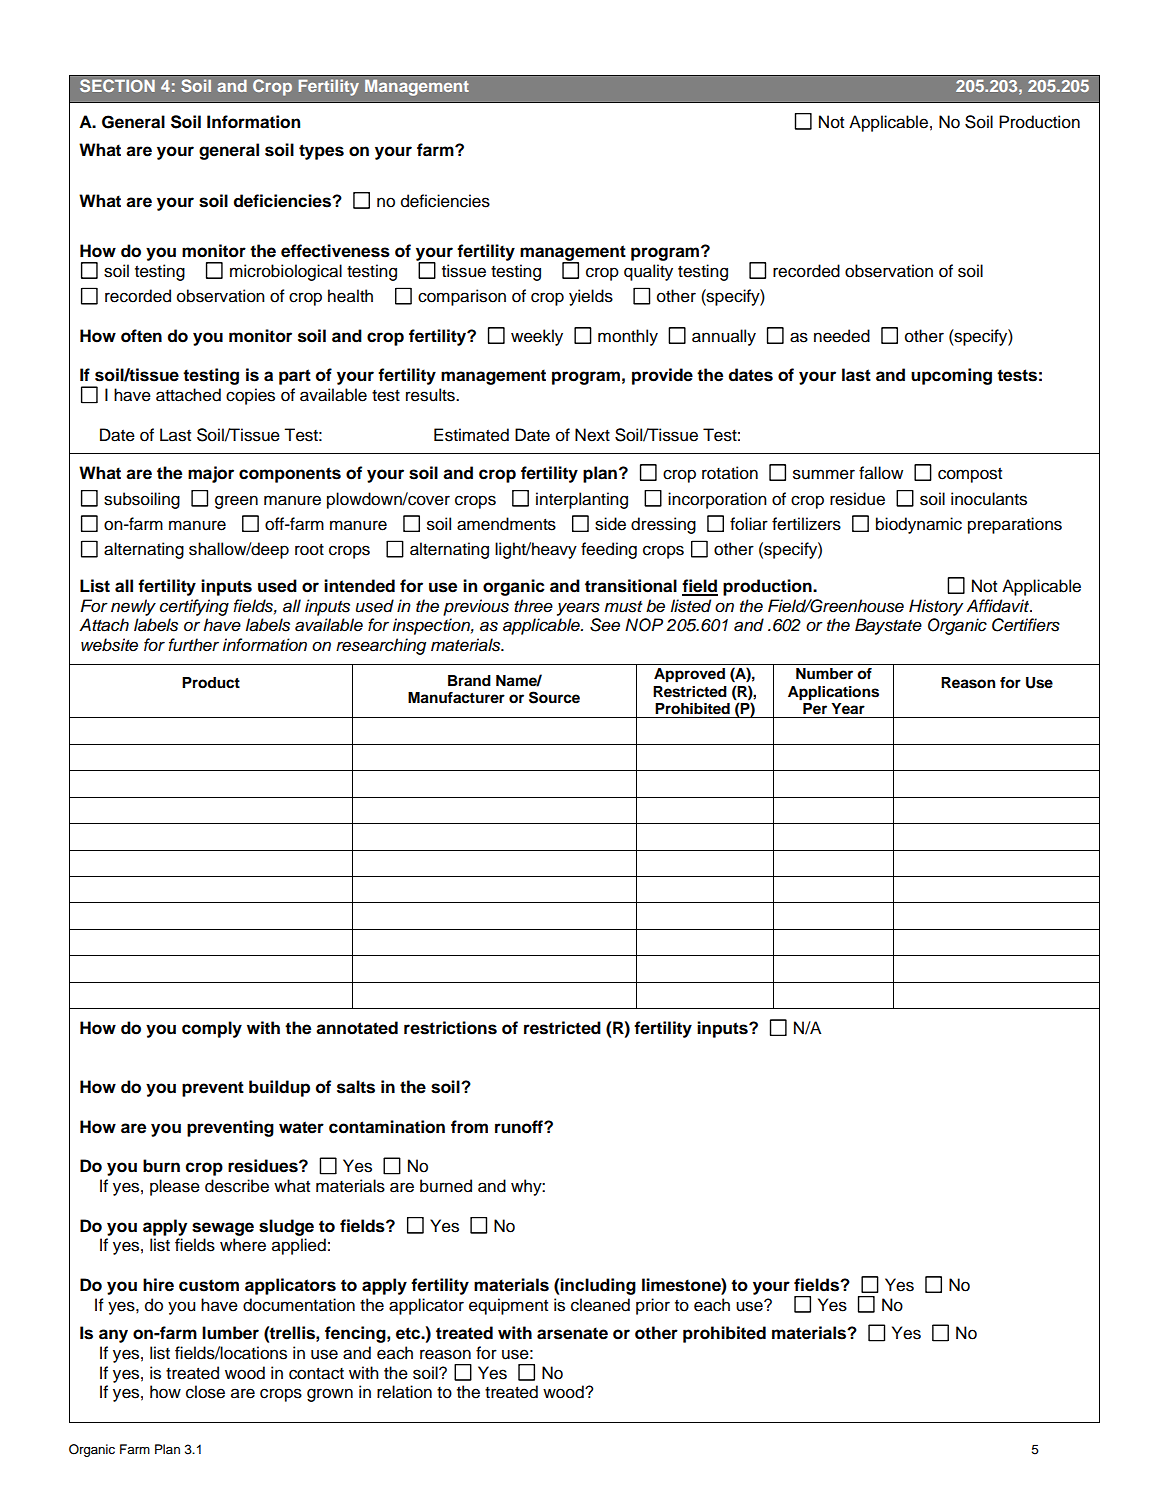 This screenshot has width=1169, height=1512. What do you see at coordinates (193, 645) in the screenshot?
I see `further` at bounding box center [193, 645].
